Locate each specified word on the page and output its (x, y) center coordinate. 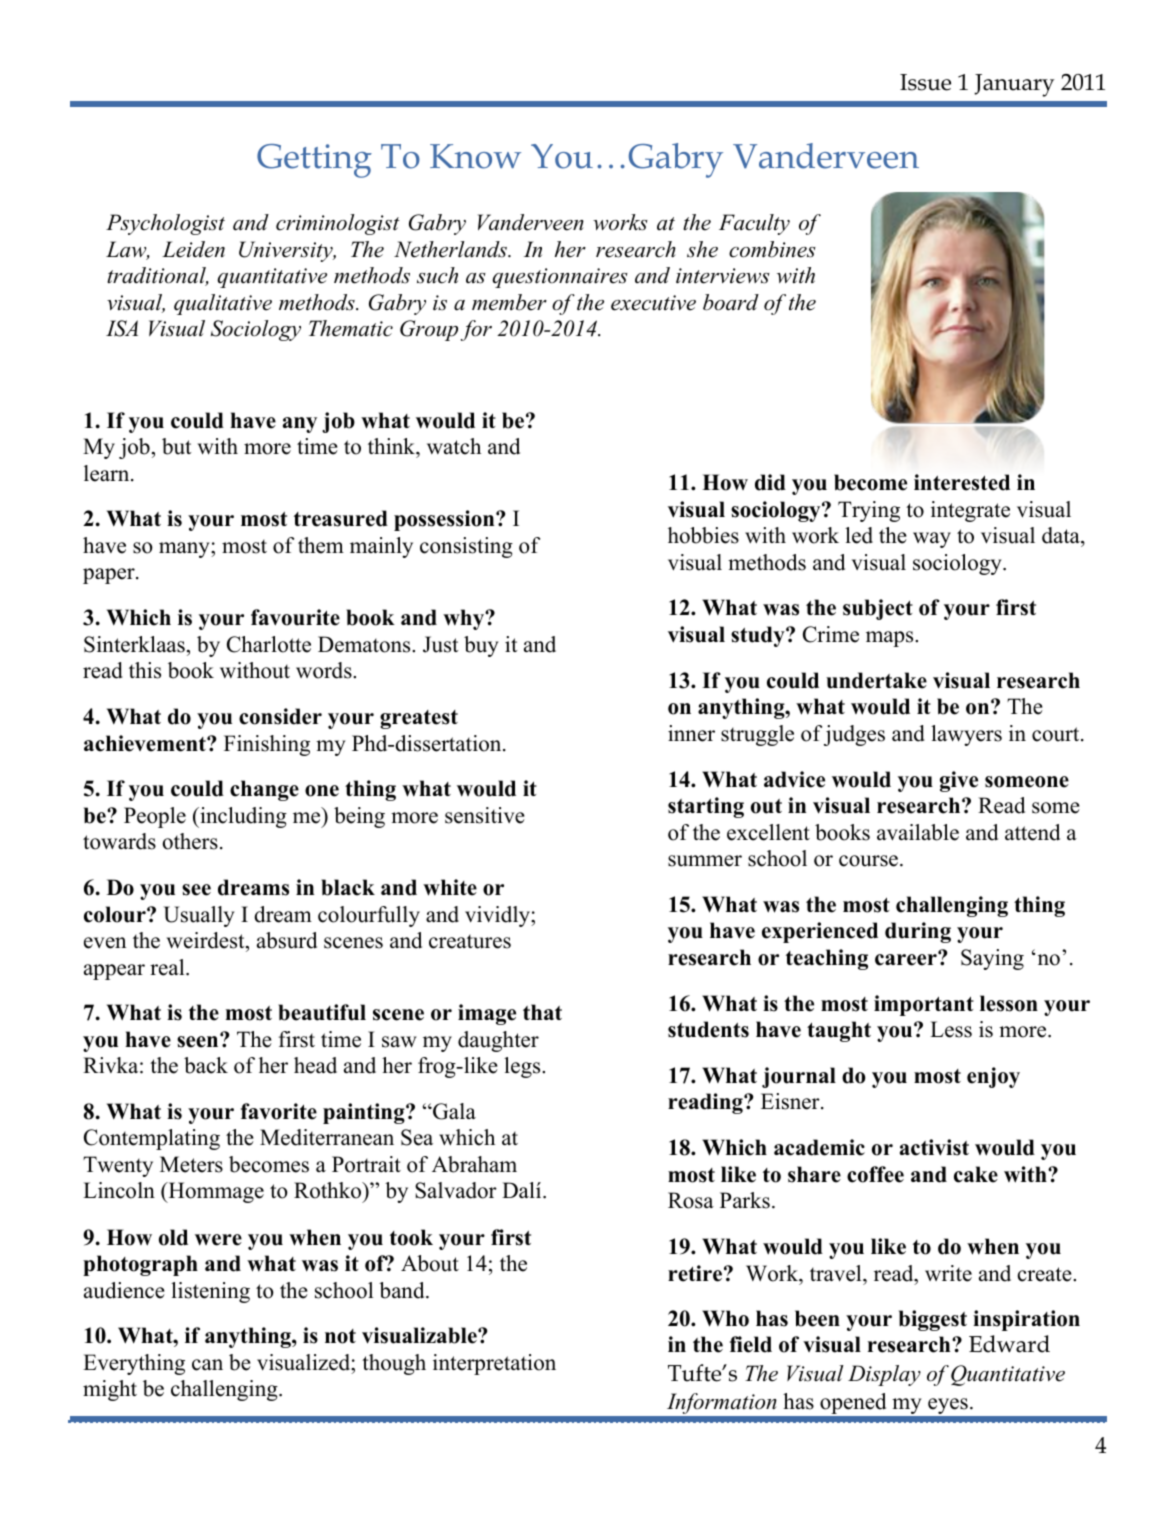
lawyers (966, 735)
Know (475, 156)
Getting (314, 161)
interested (962, 482)
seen (199, 1041)
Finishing (267, 745)
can (207, 1365)
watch (454, 446)
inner (691, 733)
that (542, 1012)
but (176, 446)
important (924, 1005)
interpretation (494, 1364)
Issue (925, 82)
